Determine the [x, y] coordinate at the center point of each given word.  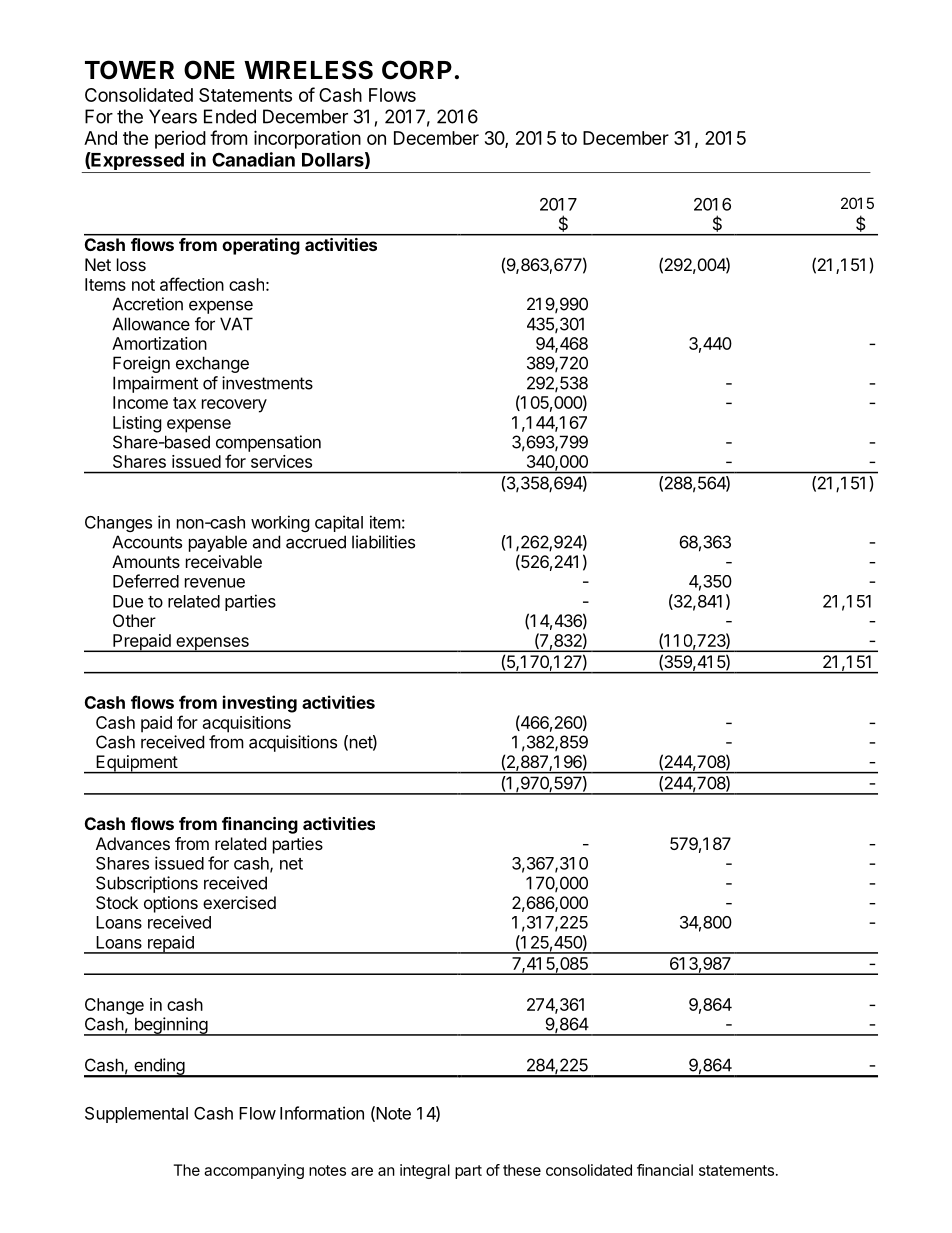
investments [267, 383]
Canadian [253, 159]
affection [192, 284]
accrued [316, 542]
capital [339, 523]
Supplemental [136, 1115]
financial [665, 1170]
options [171, 904]
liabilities [383, 542]
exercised [239, 902]
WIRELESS [308, 70]
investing [260, 704]
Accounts [147, 542]
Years [173, 116]
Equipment [136, 764]
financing [260, 825]
